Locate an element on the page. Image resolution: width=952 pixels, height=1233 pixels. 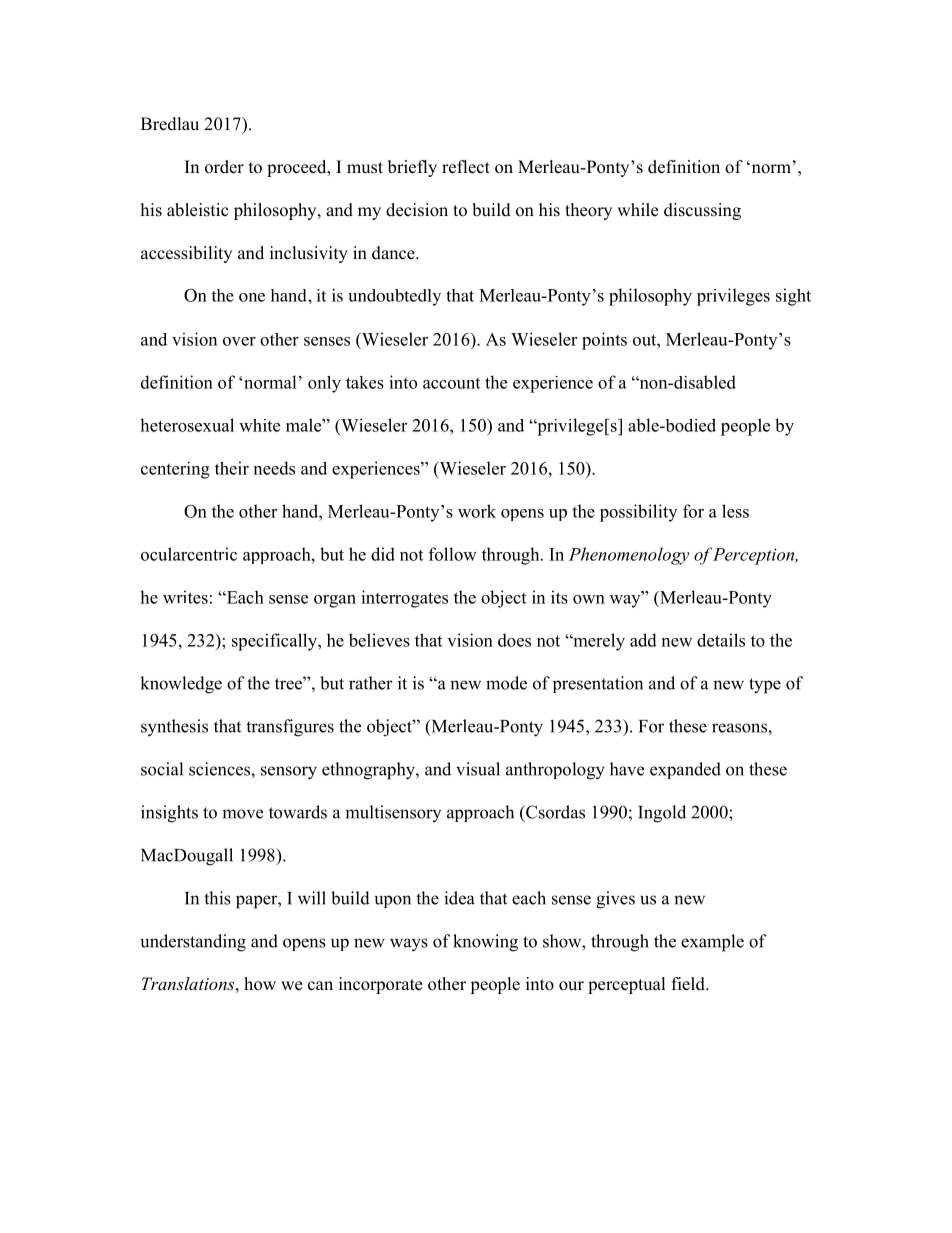
reasons is located at coordinates (740, 728).
